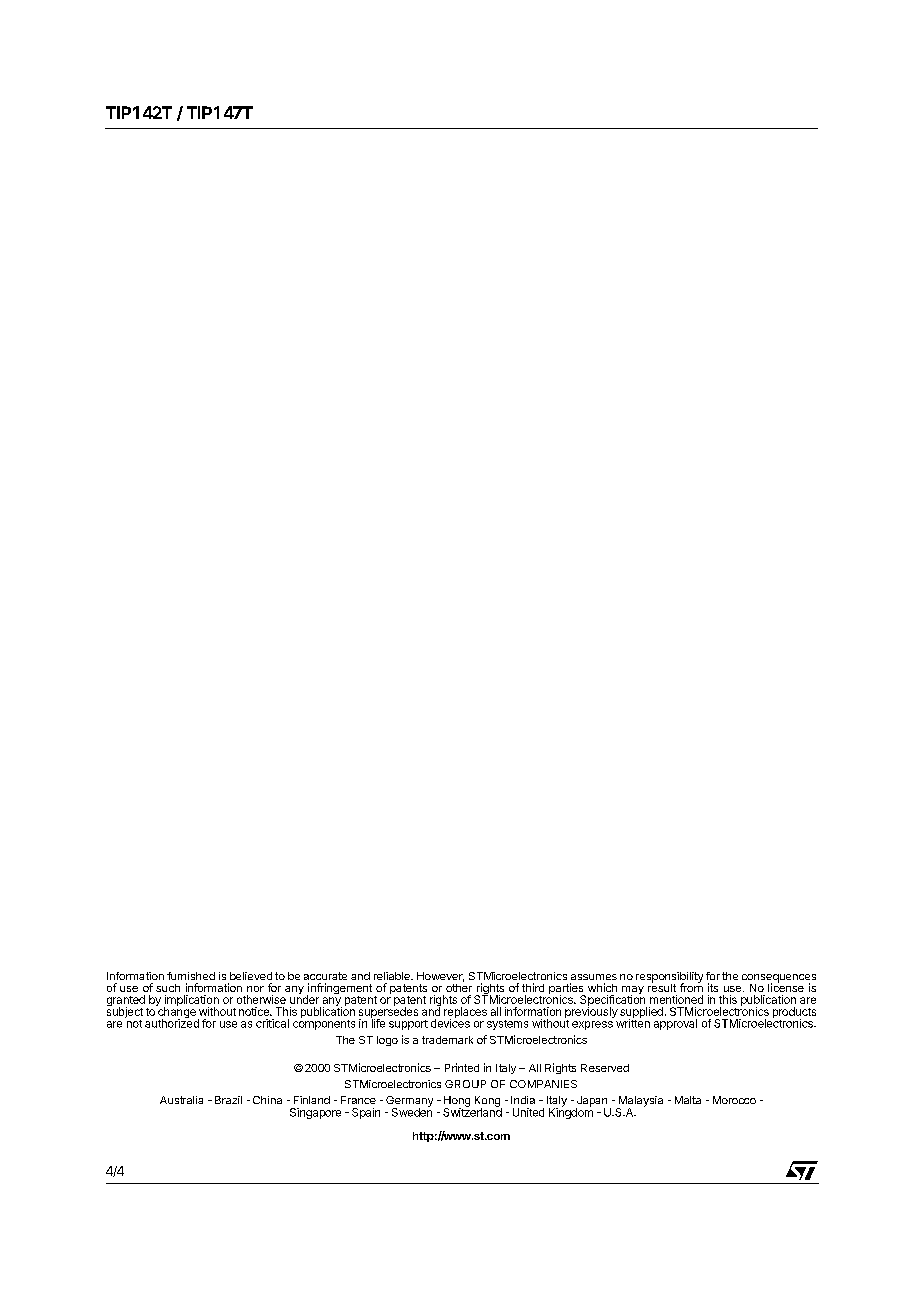  I want to click on critical, so click(272, 1023).
